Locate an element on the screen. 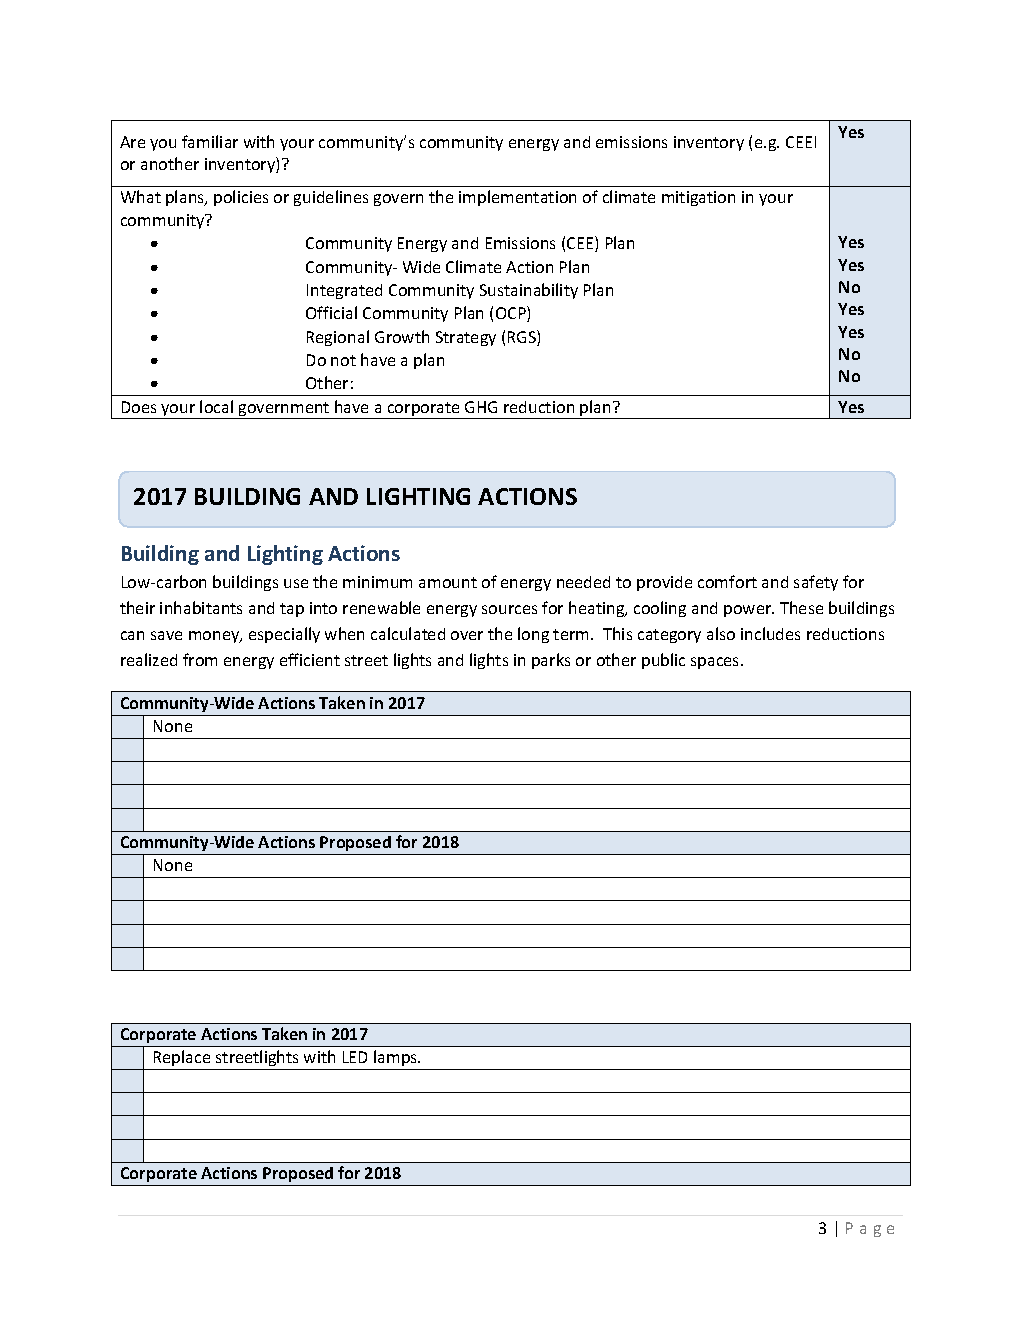 Image resolution: width=1021 pixels, height=1321 pixels. Strategy is located at coordinates (466, 338).
